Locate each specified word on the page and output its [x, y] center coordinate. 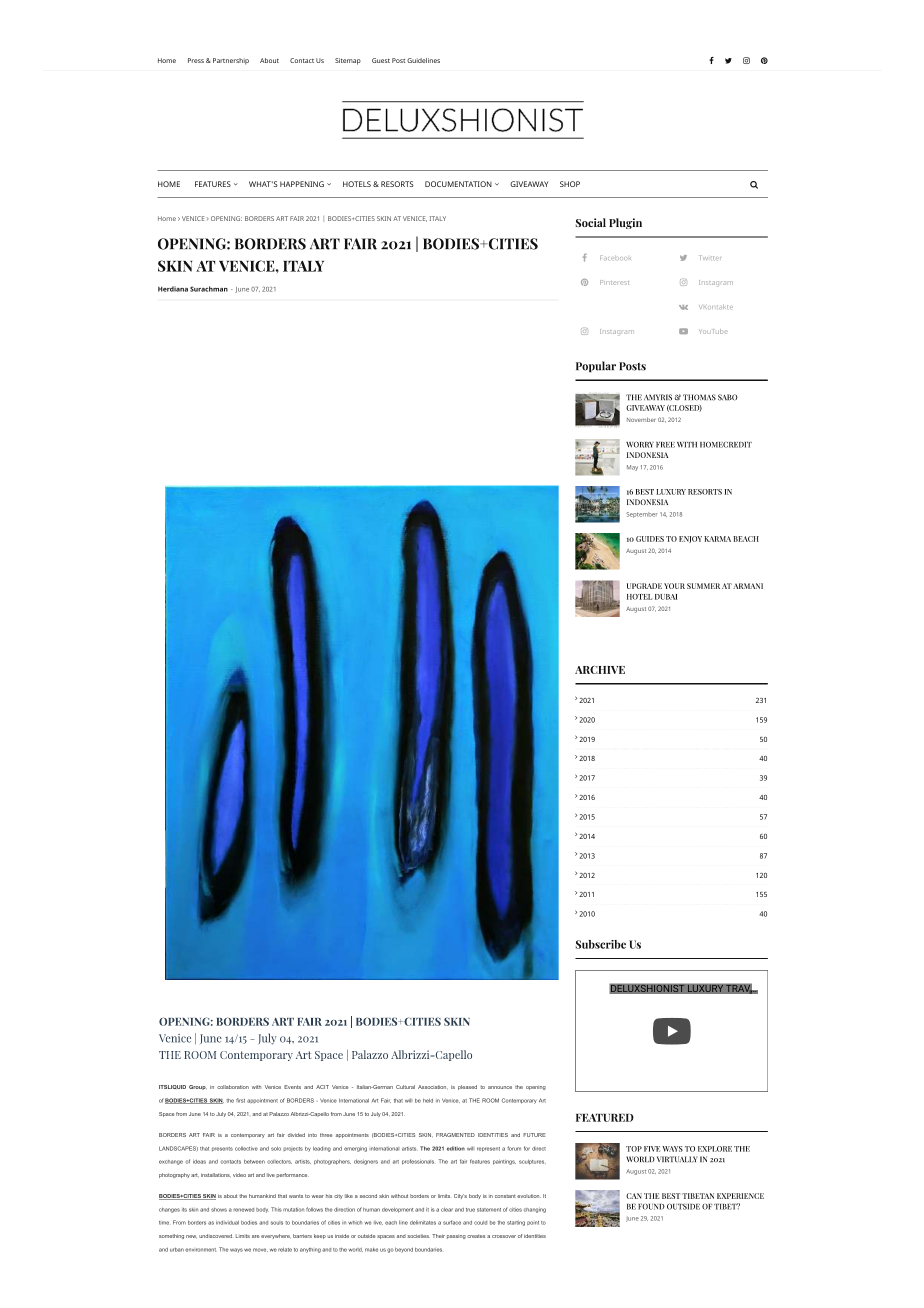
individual [227, 1223]
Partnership [231, 61]
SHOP [570, 184]
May [632, 468]
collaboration [233, 1087]
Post [398, 60]
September [642, 515]
